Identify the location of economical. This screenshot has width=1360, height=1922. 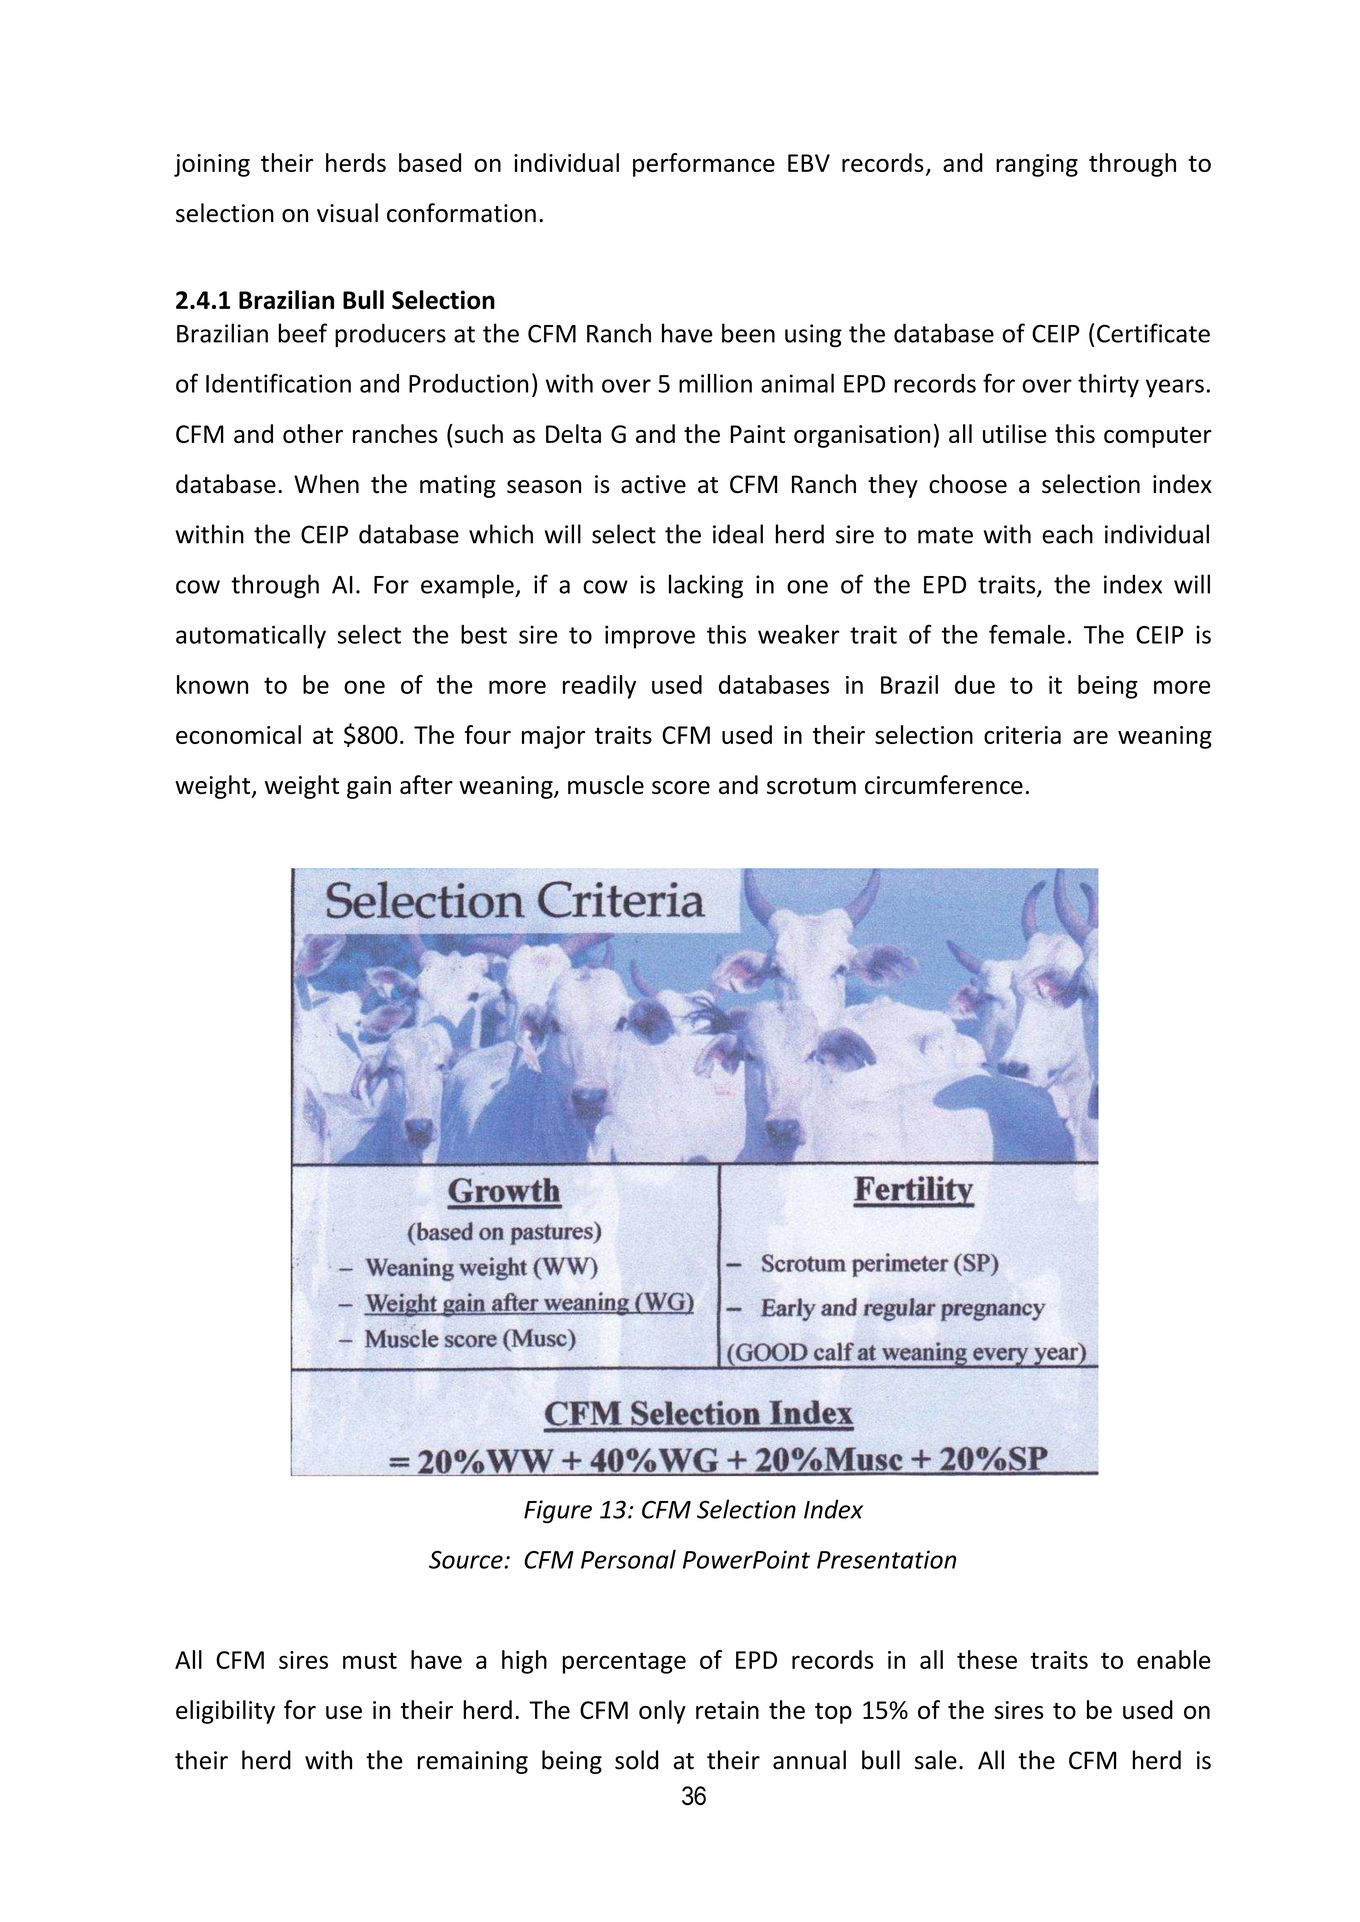
(238, 734).
